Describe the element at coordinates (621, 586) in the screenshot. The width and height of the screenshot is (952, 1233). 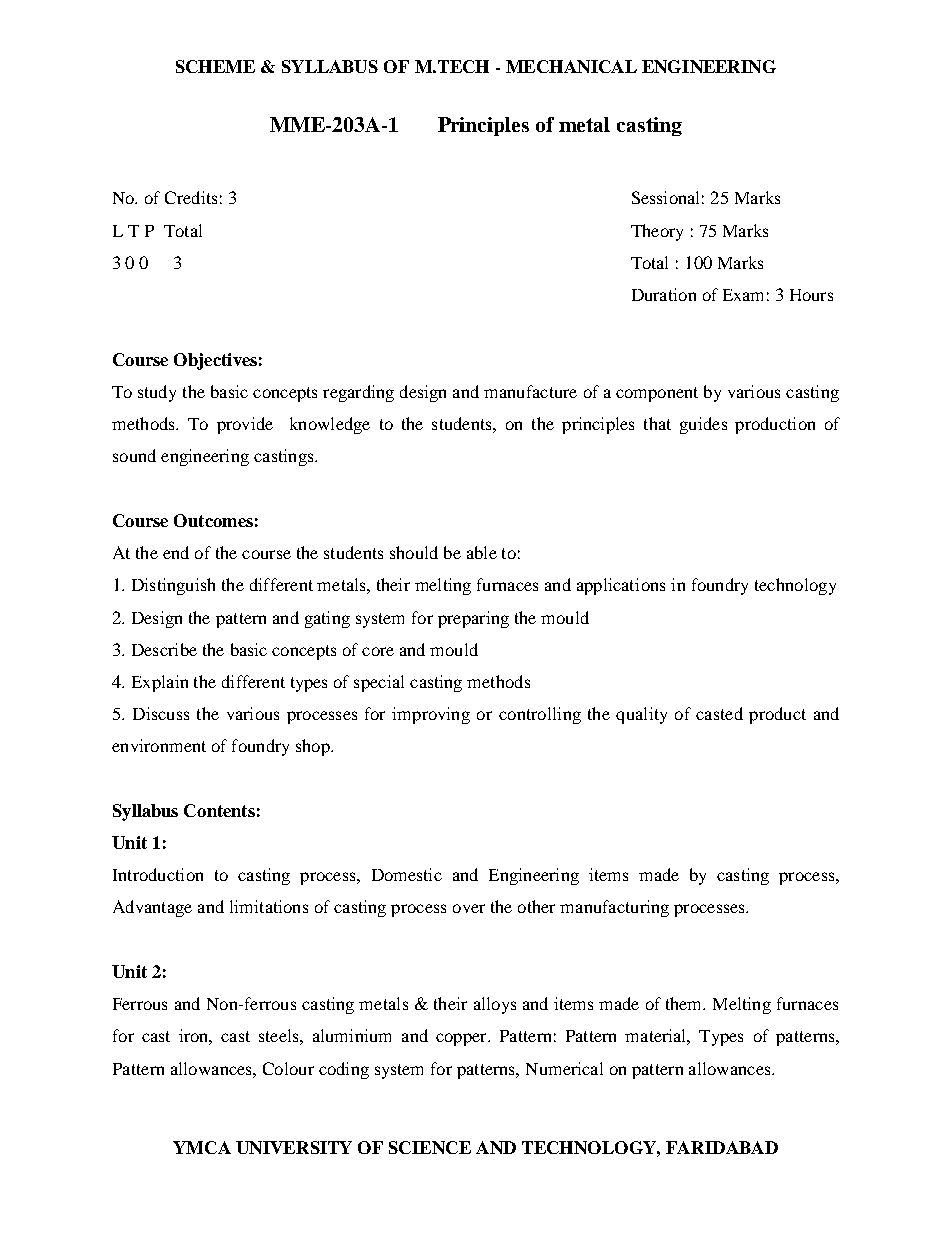
I see `applications` at that location.
